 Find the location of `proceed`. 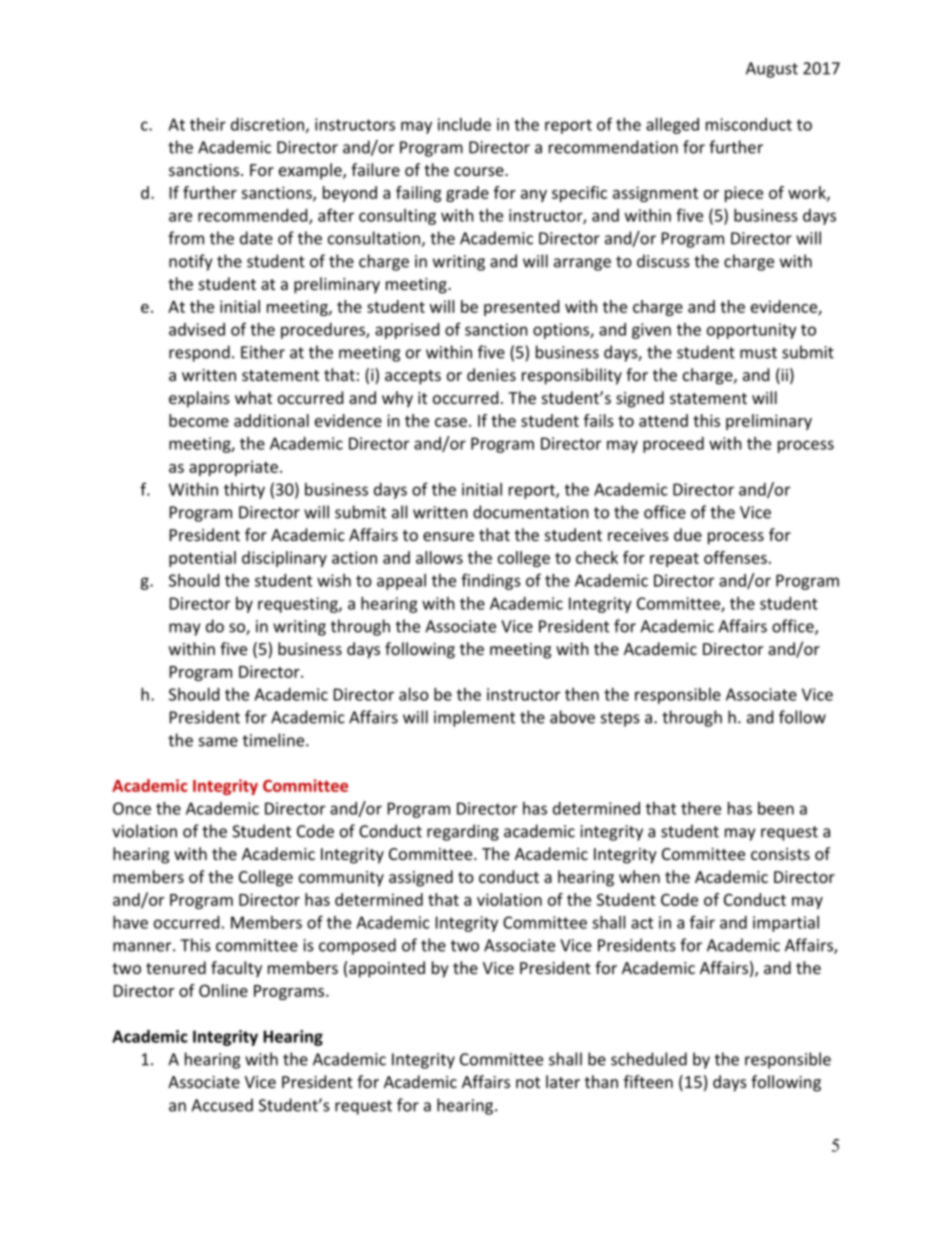

proceed is located at coordinates (673, 445).
